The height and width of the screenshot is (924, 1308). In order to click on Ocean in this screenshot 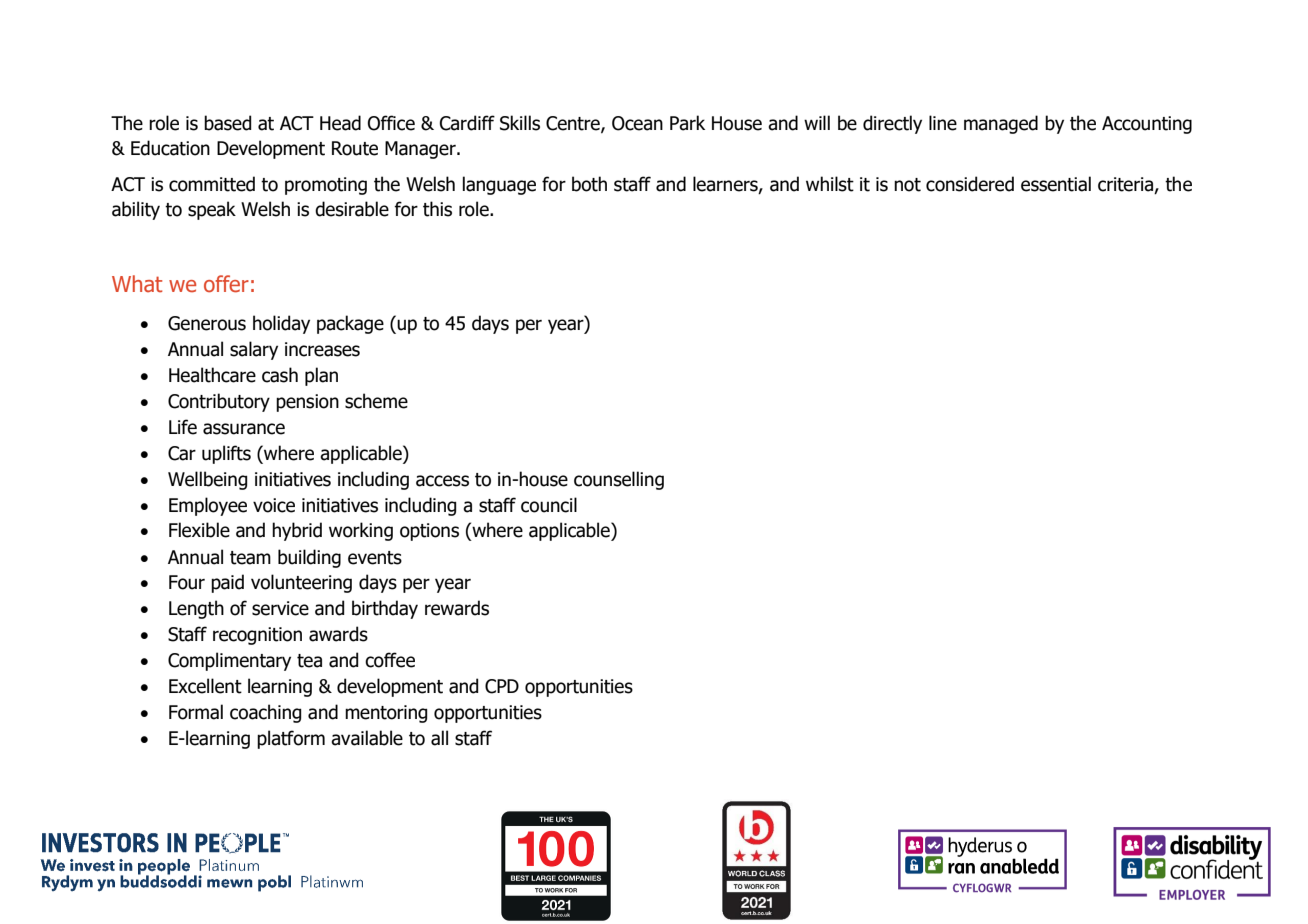, I will do `click(637, 123)`.
